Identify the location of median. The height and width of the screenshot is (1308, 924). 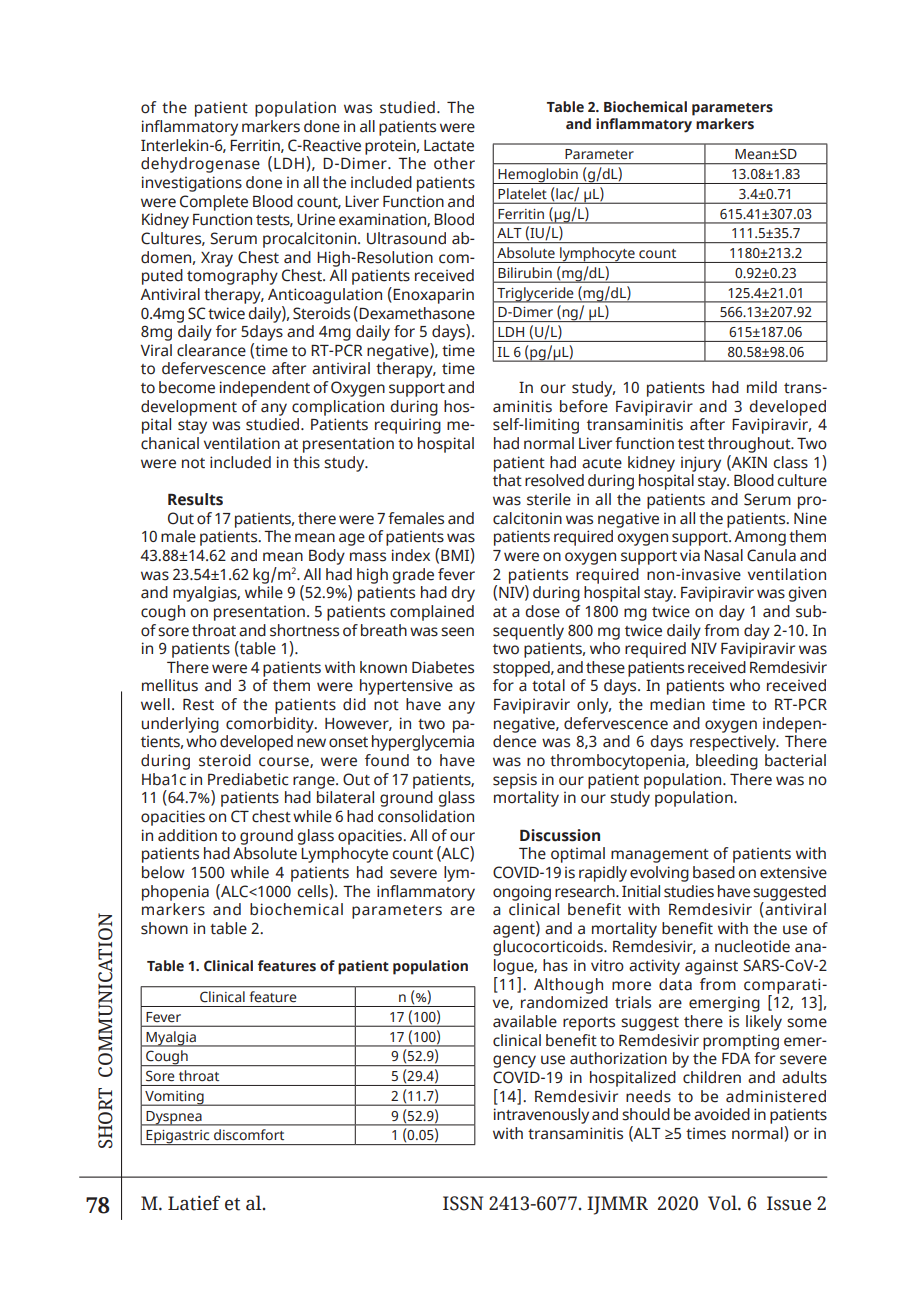
(677, 704).
